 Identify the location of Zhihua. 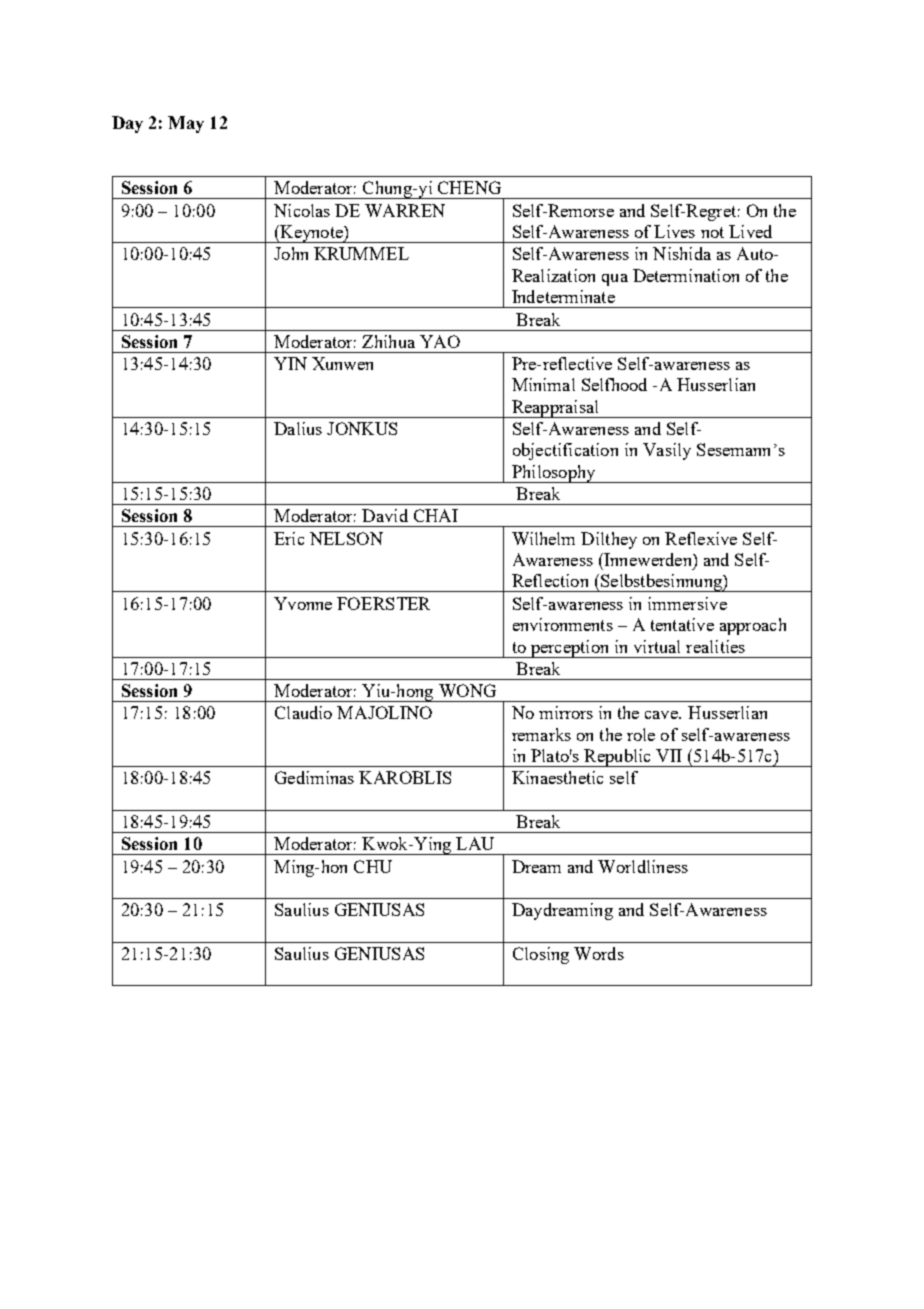
(388, 341).
